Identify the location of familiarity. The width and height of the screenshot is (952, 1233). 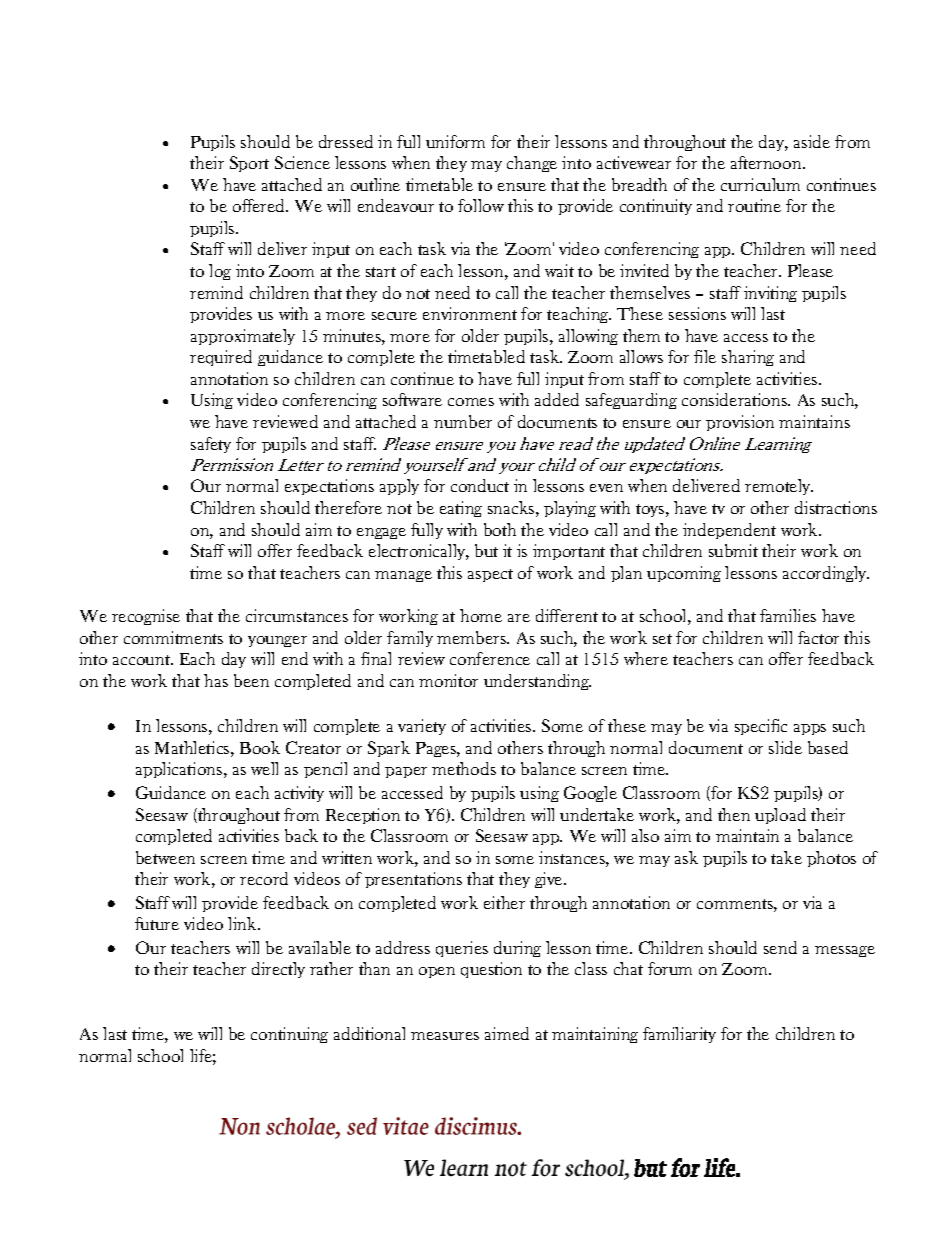
(679, 1035).
